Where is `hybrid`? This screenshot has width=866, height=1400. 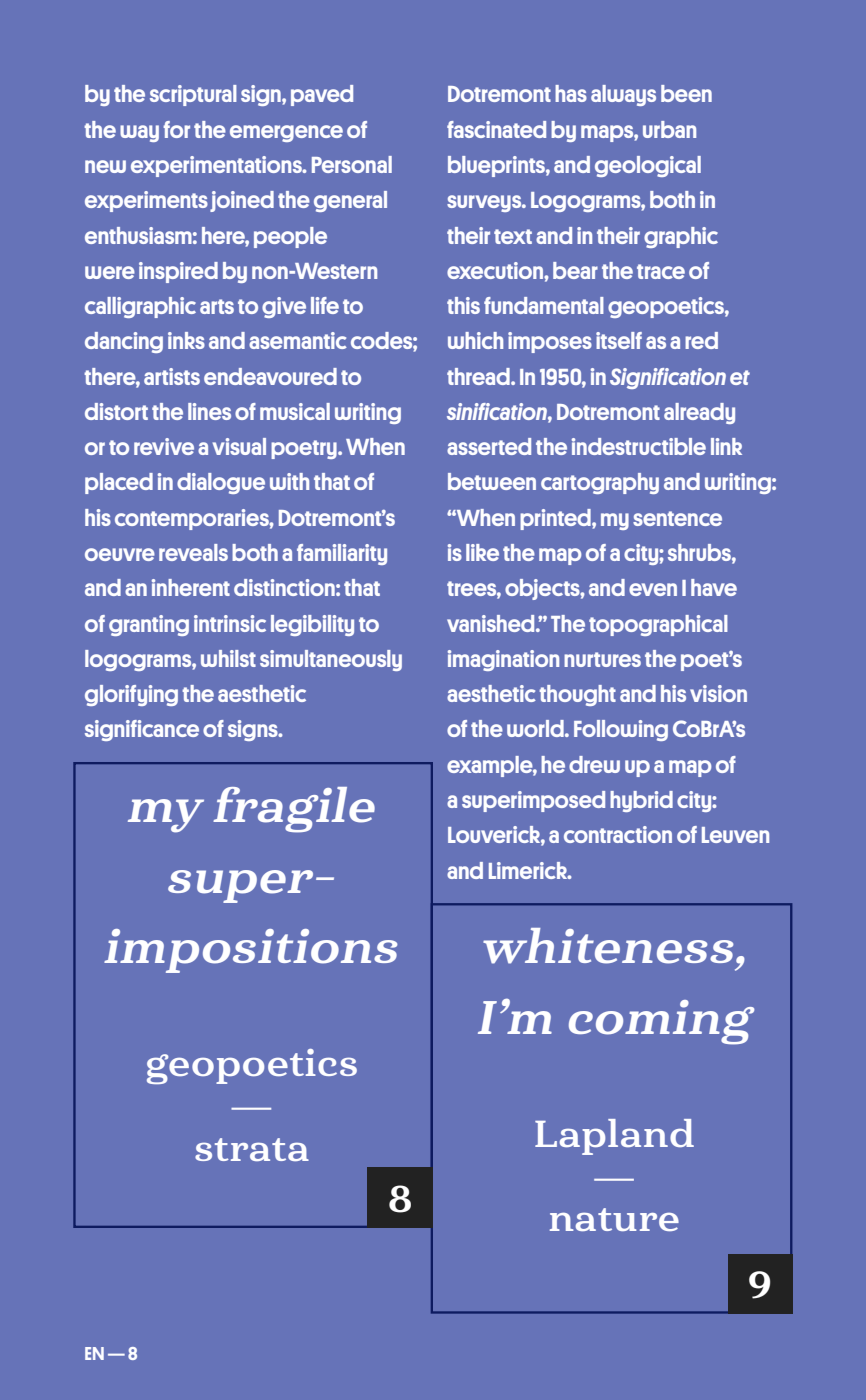 hybrid is located at coordinates (641, 801).
